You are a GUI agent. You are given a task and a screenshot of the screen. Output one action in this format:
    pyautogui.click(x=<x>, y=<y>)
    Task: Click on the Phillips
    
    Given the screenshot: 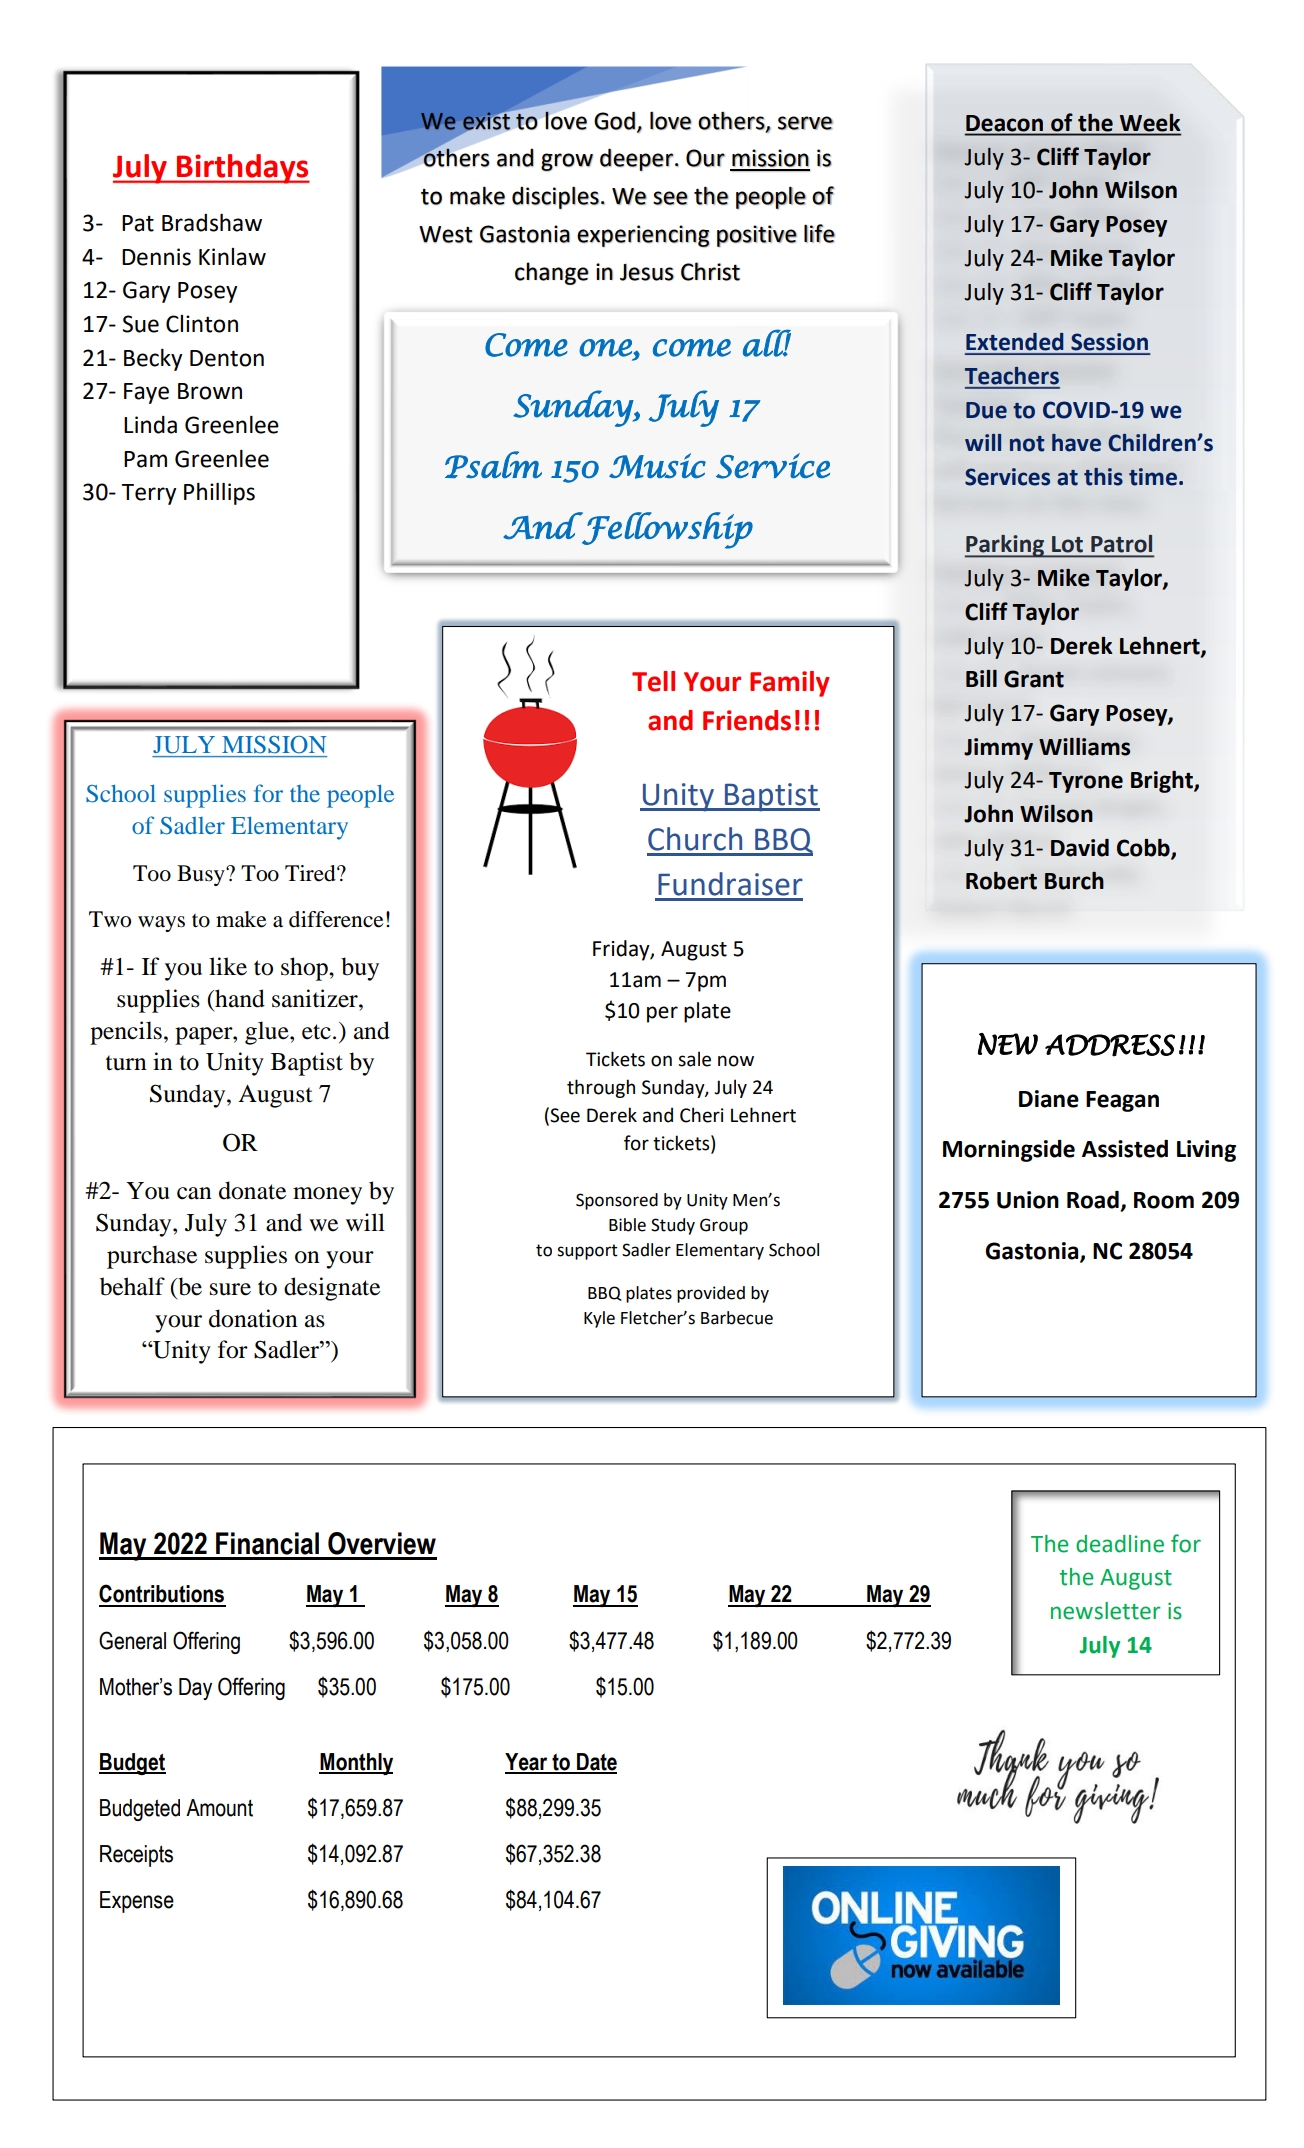 What is the action you would take?
    pyautogui.click(x=219, y=494)
